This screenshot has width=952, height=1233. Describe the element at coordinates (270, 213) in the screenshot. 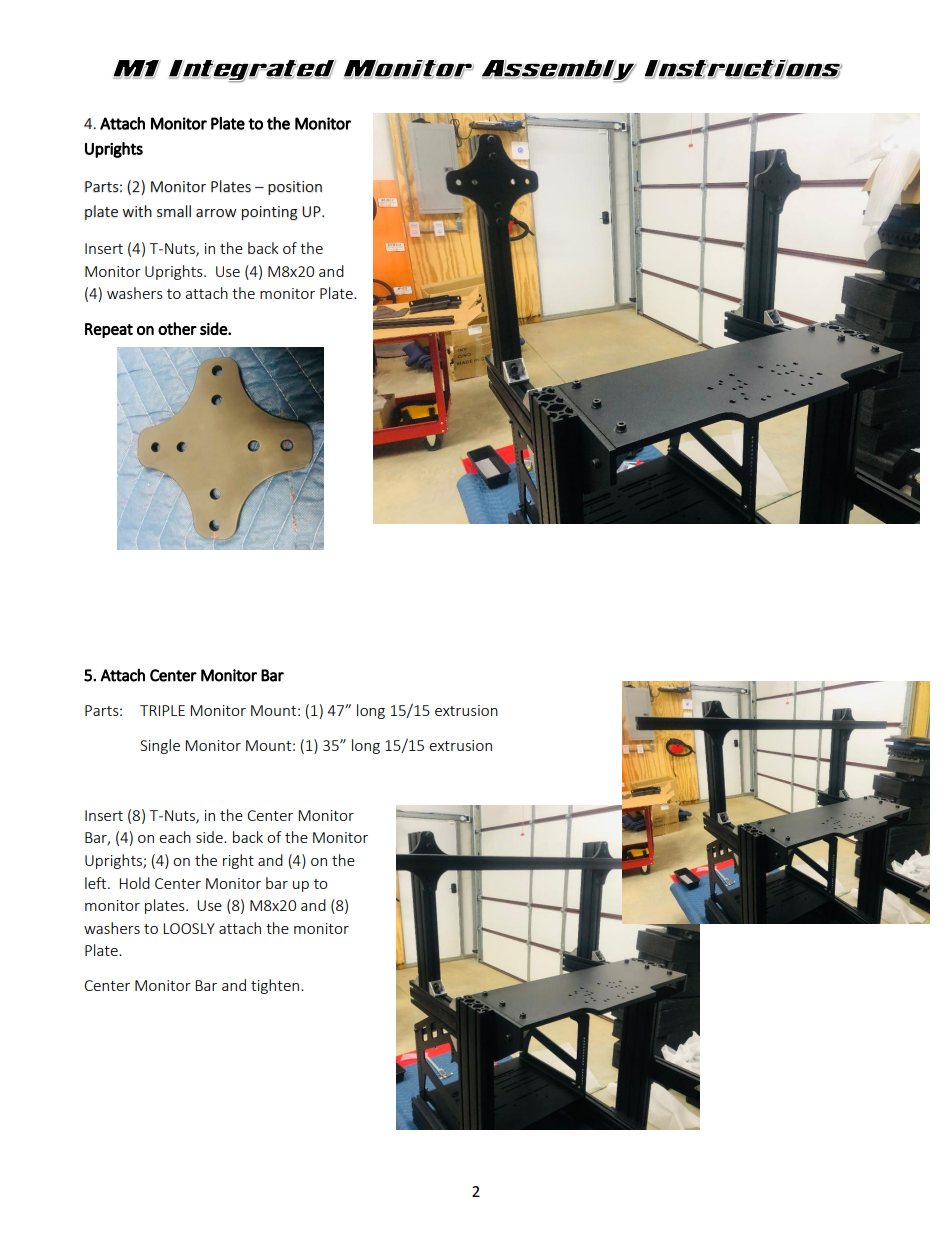

I see `pointing` at that location.
